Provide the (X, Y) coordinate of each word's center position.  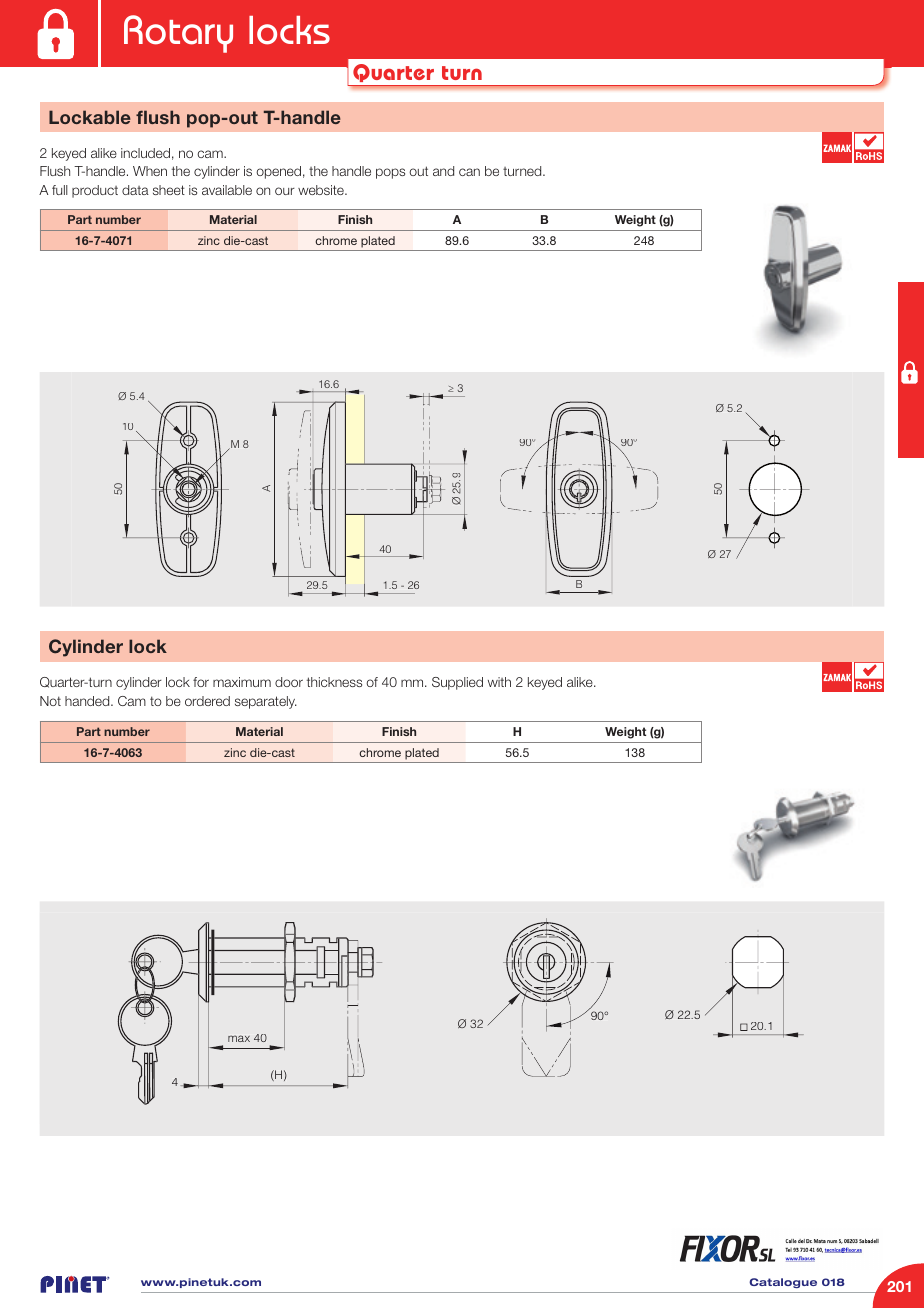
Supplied (457, 683)
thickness (334, 682)
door (289, 682)
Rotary (178, 34)
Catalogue (783, 1283)
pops (390, 173)
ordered (207, 701)
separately (266, 702)
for (201, 682)
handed (88, 701)
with (499, 682)
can (469, 172)
